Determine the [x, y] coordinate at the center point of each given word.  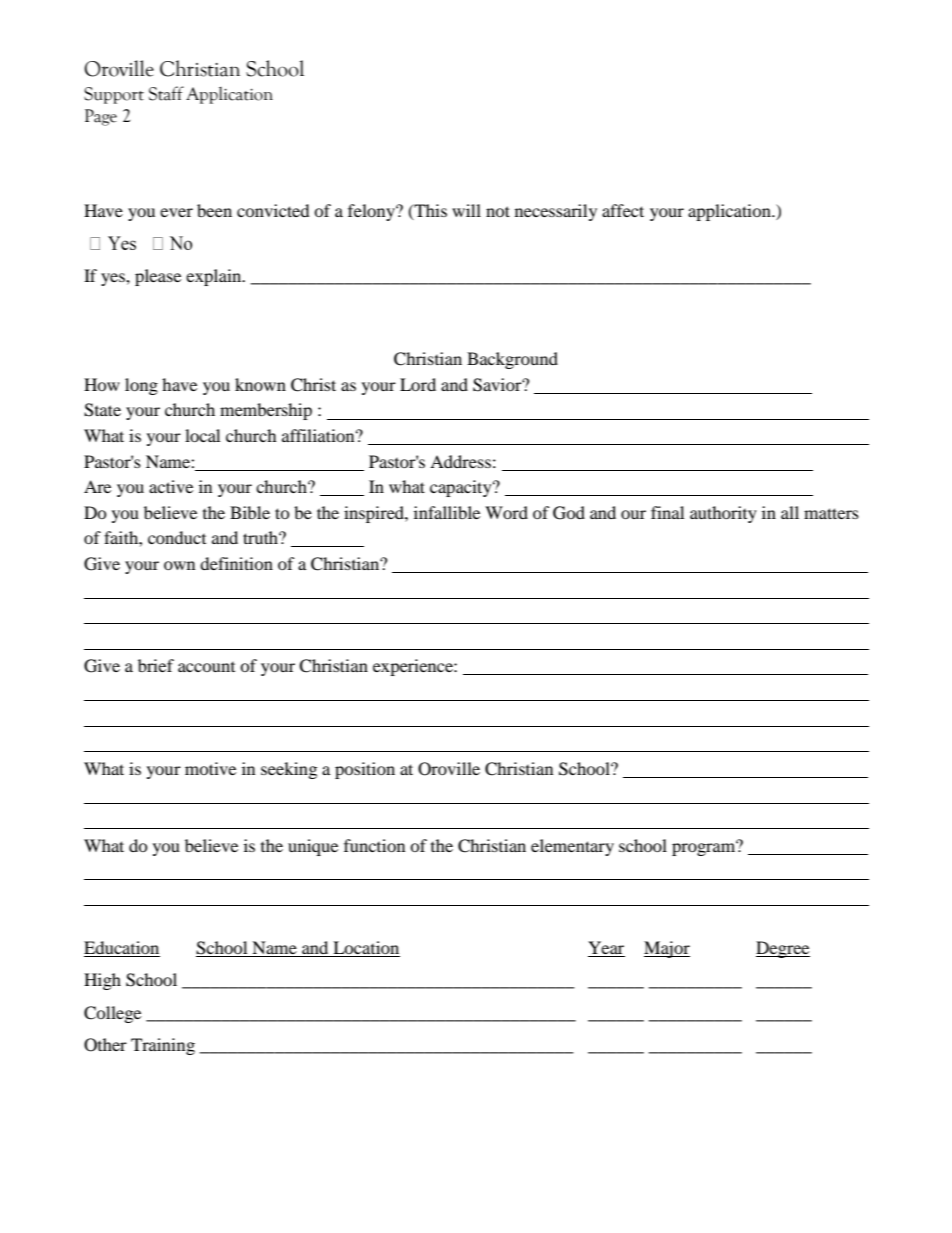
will [466, 210]
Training [163, 1046]
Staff [166, 93]
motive [210, 768]
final [667, 512]
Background [512, 360]
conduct [177, 537]
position [365, 770]
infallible [447, 512]
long [141, 386]
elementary [572, 847]
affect [623, 210]
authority [723, 514]
